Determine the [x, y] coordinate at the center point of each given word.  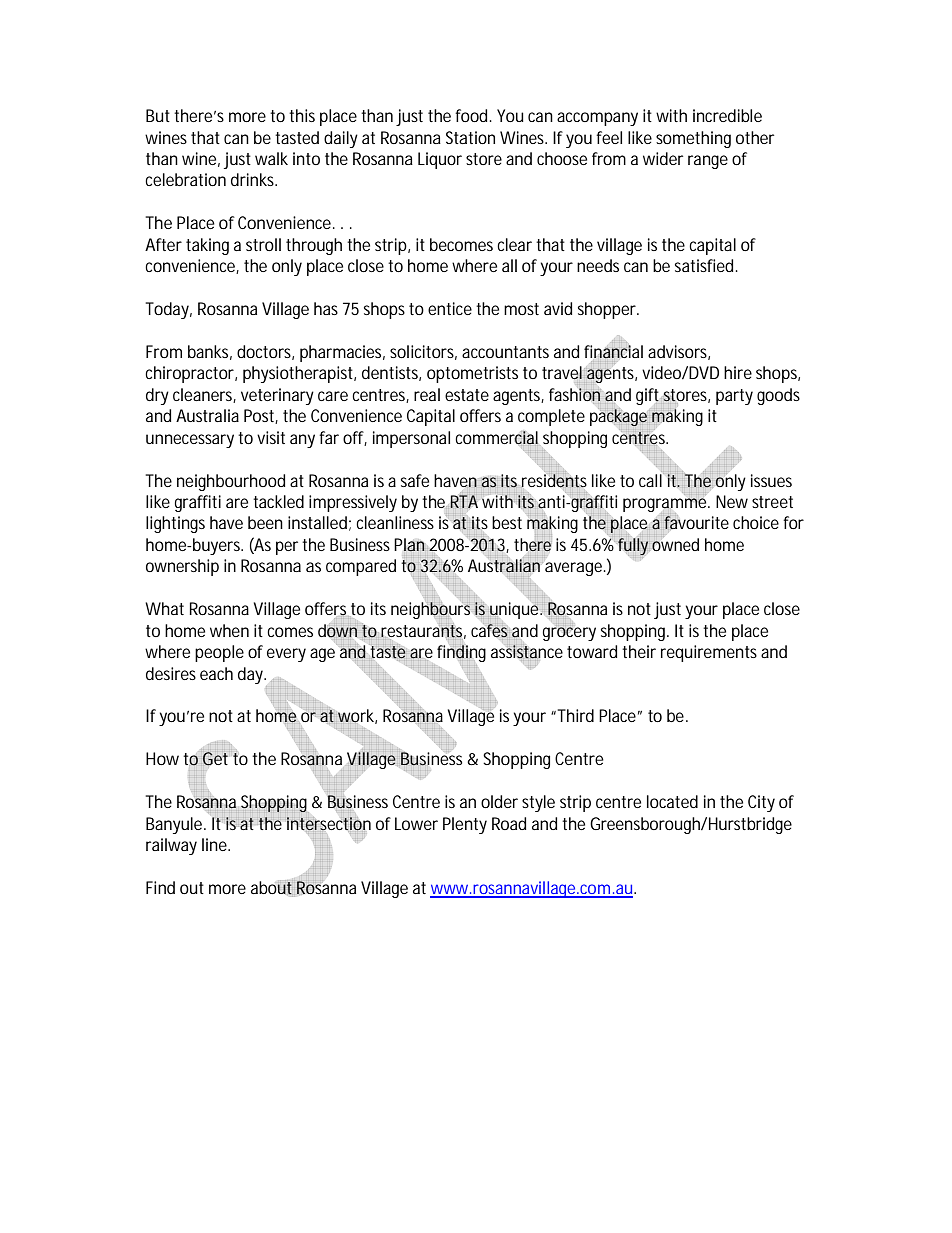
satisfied [706, 265]
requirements [709, 653]
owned [675, 543]
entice [450, 308]
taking [207, 246]
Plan [411, 545]
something [693, 139]
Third [576, 715]
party [734, 397]
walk [271, 158]
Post [261, 416]
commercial [496, 438]
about [273, 888]
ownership [182, 567]
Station [470, 137]
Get [215, 759]
